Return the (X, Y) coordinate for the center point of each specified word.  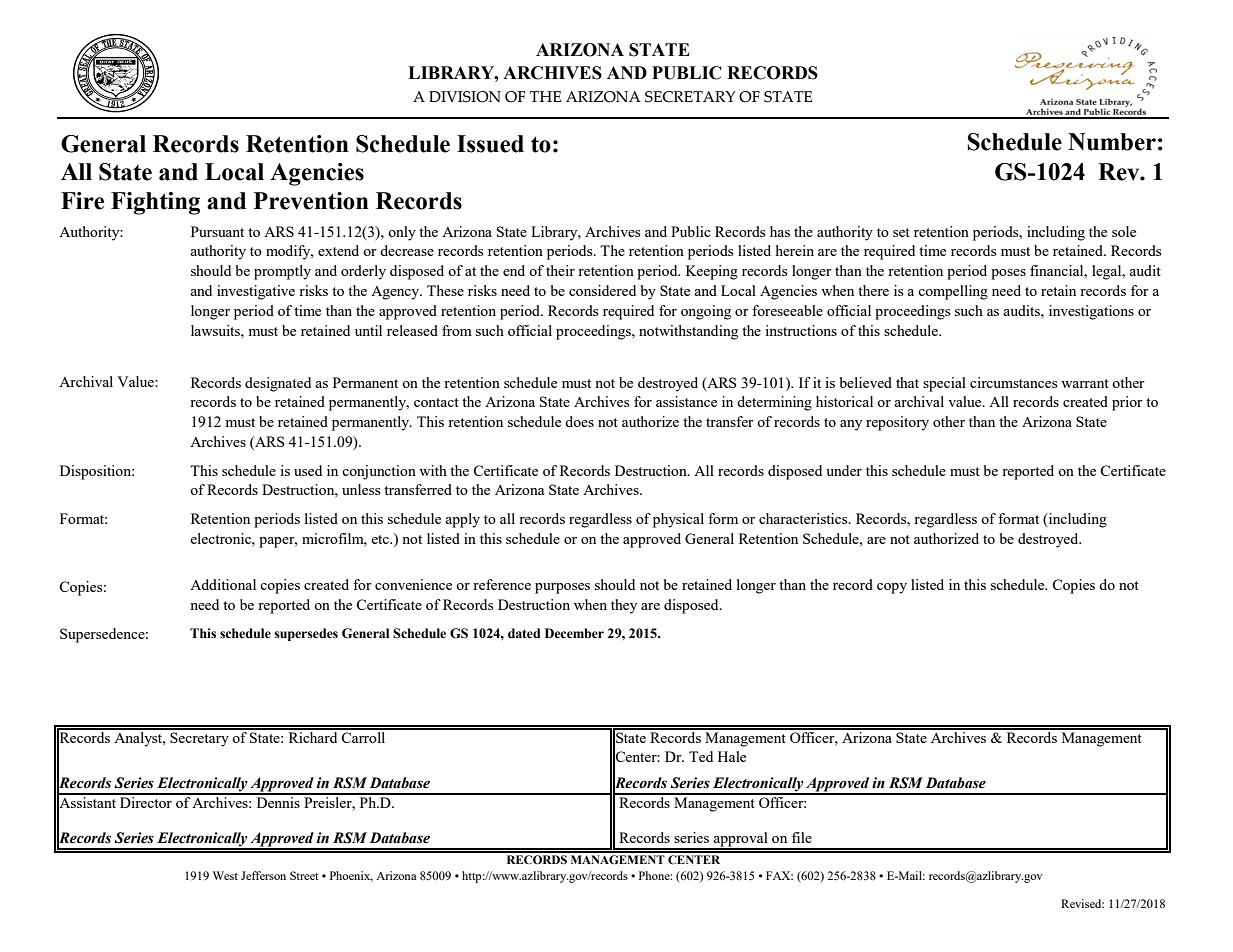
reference (502, 584)
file (802, 837)
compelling (953, 292)
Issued (490, 144)
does (579, 421)
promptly (282, 272)
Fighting (155, 203)
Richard (313, 736)
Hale (732, 756)
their (560, 270)
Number (1112, 142)
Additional (223, 584)
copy (892, 588)
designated (278, 384)
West (225, 875)
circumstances (1013, 382)
